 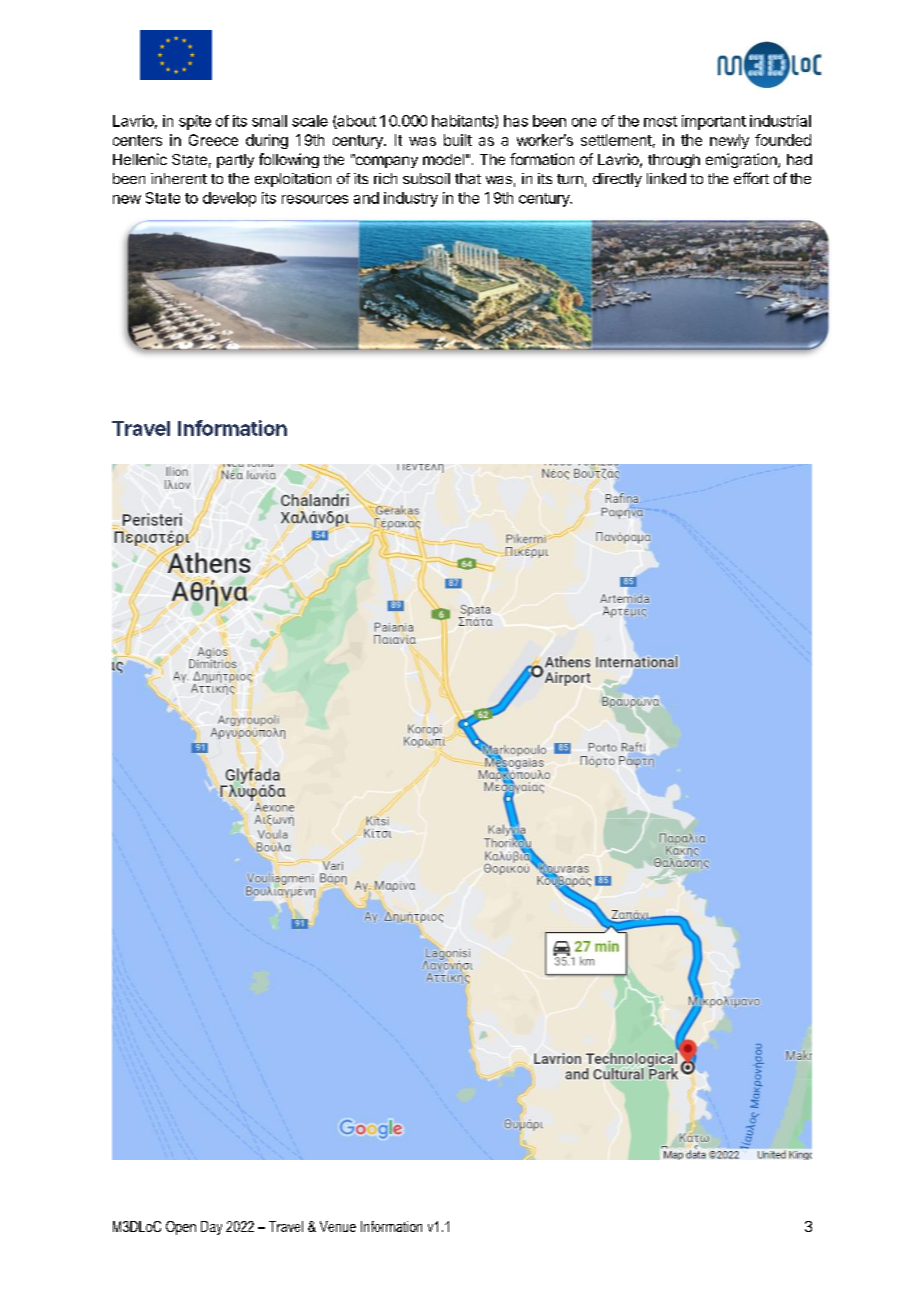 What do you see at coordinates (338, 1226) in the screenshot?
I see `Venue` at bounding box center [338, 1226].
